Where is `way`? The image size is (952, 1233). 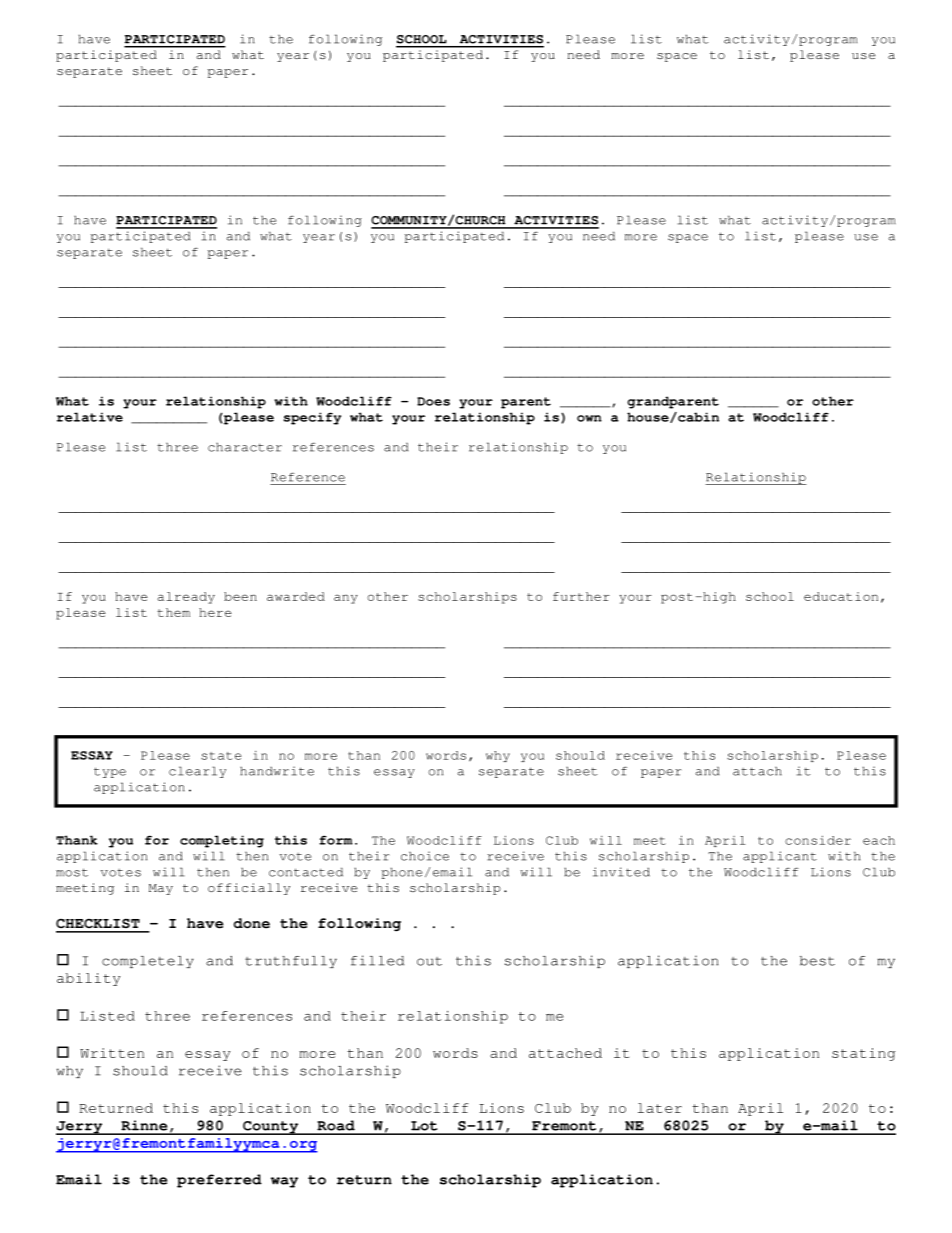
way is located at coordinates (284, 1182).
